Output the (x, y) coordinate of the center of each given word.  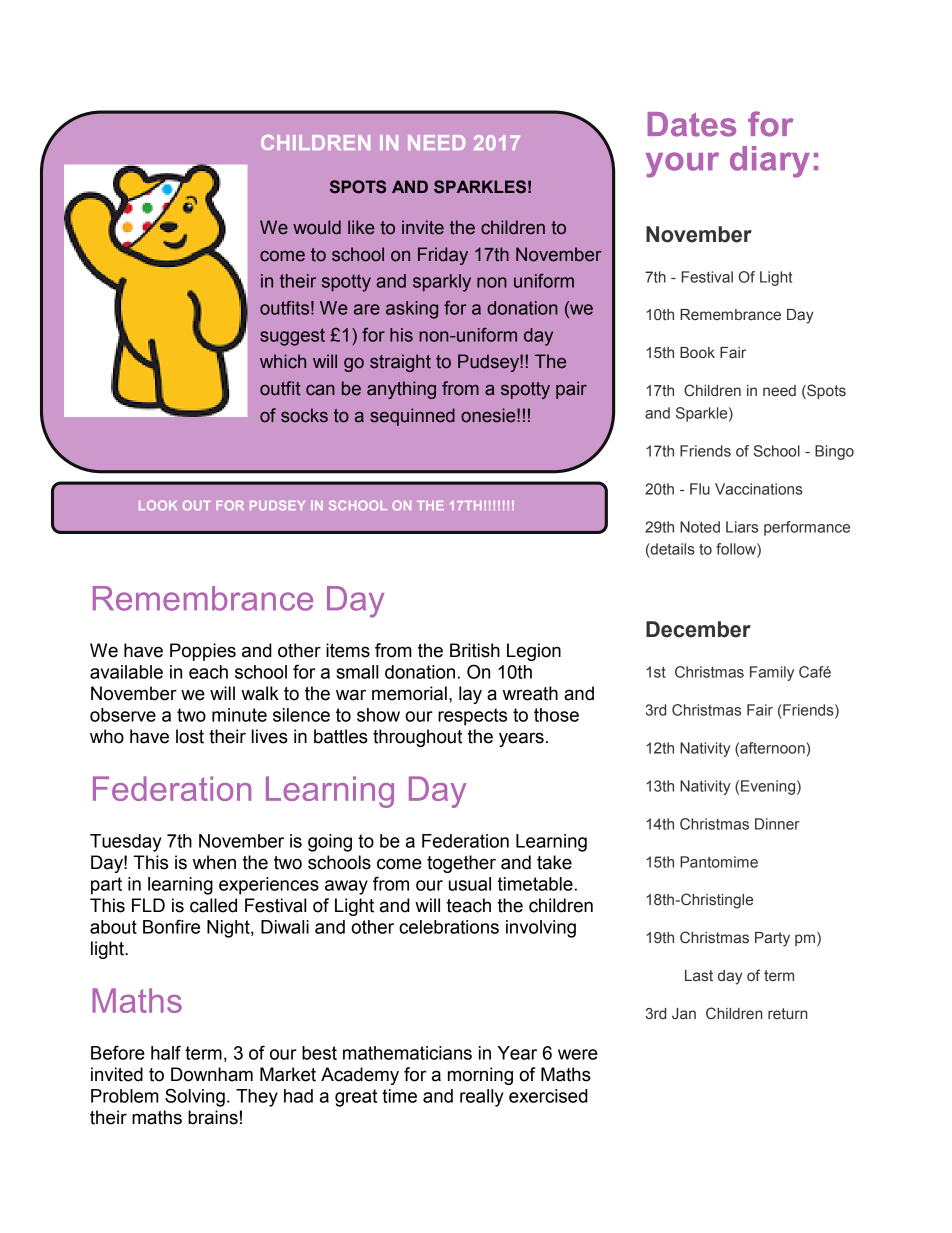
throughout (417, 738)
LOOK (158, 505)
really (482, 1098)
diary (770, 162)
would (317, 227)
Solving (195, 1097)
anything (401, 390)
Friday (443, 256)
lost (190, 736)
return (787, 1014)
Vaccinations (759, 489)
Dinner (777, 824)
